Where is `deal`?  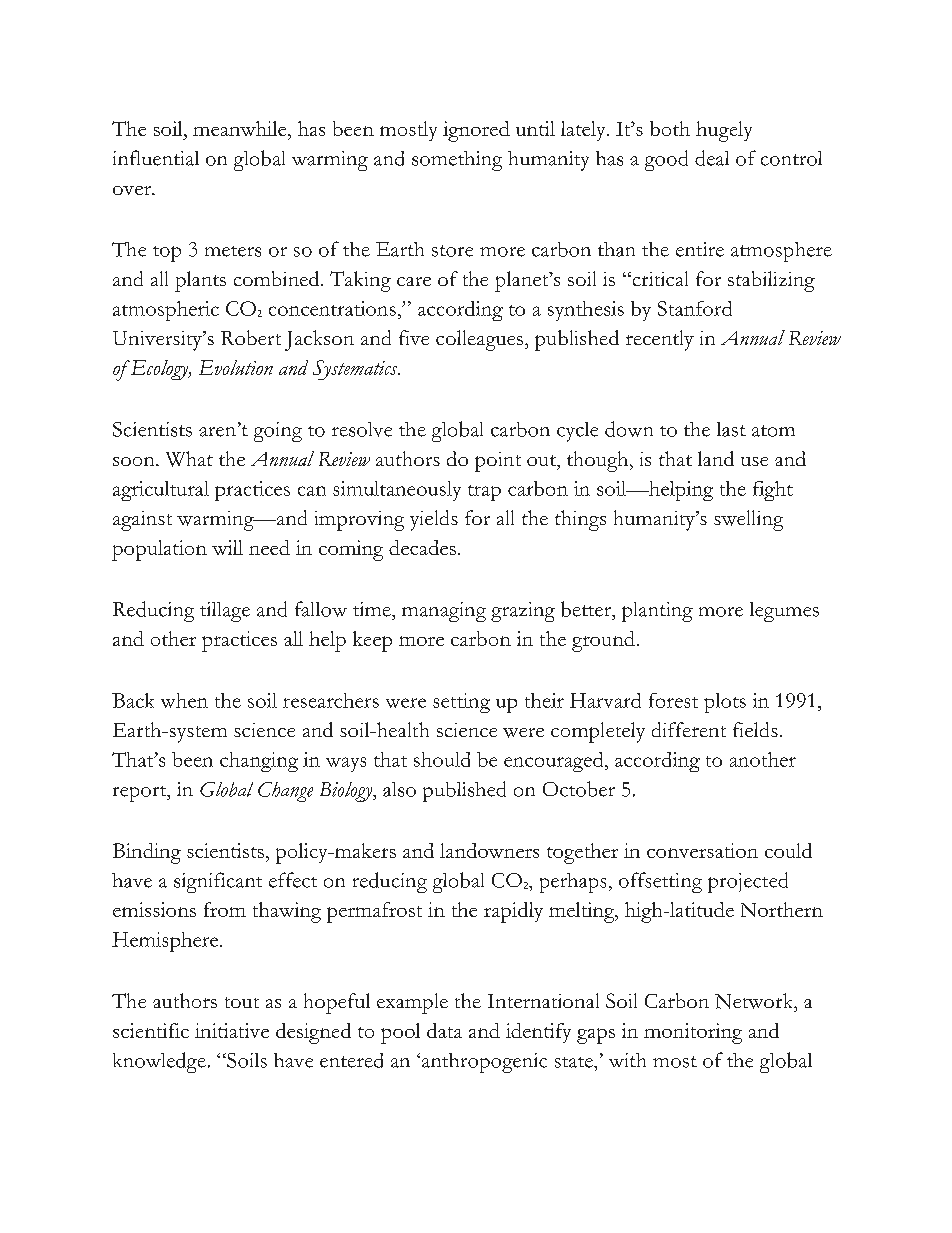
deal is located at coordinates (712, 158).
